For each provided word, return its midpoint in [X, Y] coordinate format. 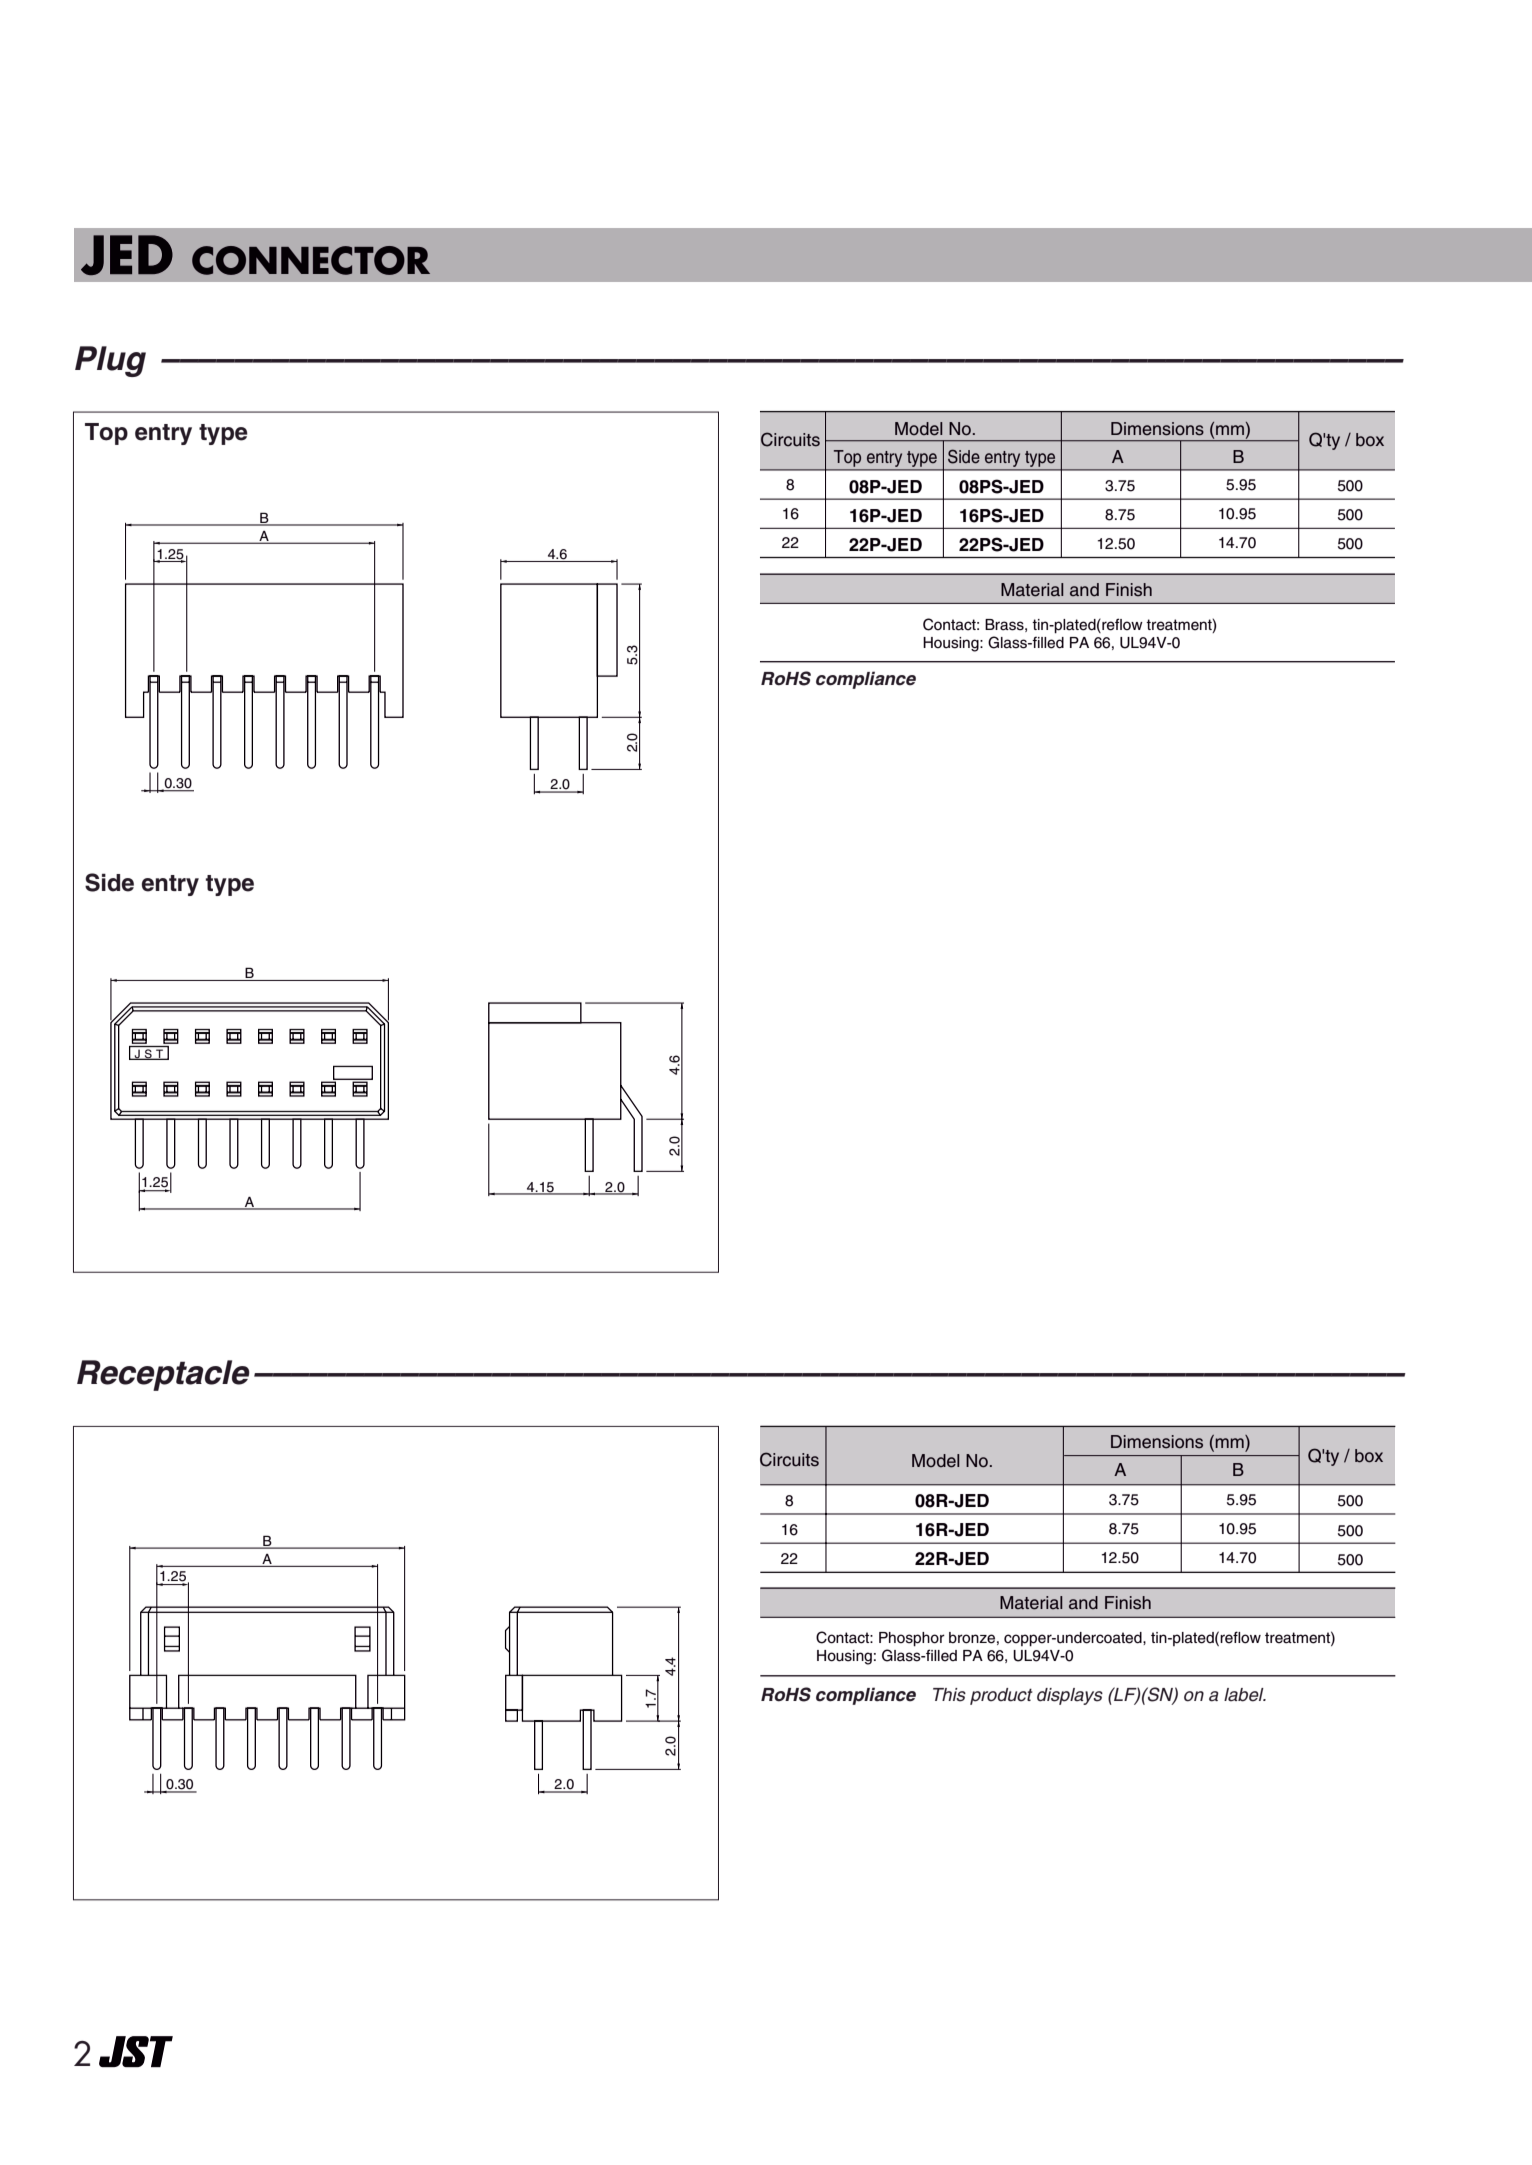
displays [1070, 1696]
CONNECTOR [311, 260]
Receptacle [163, 1375]
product [1001, 1696]
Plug [110, 361]
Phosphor [912, 1639]
